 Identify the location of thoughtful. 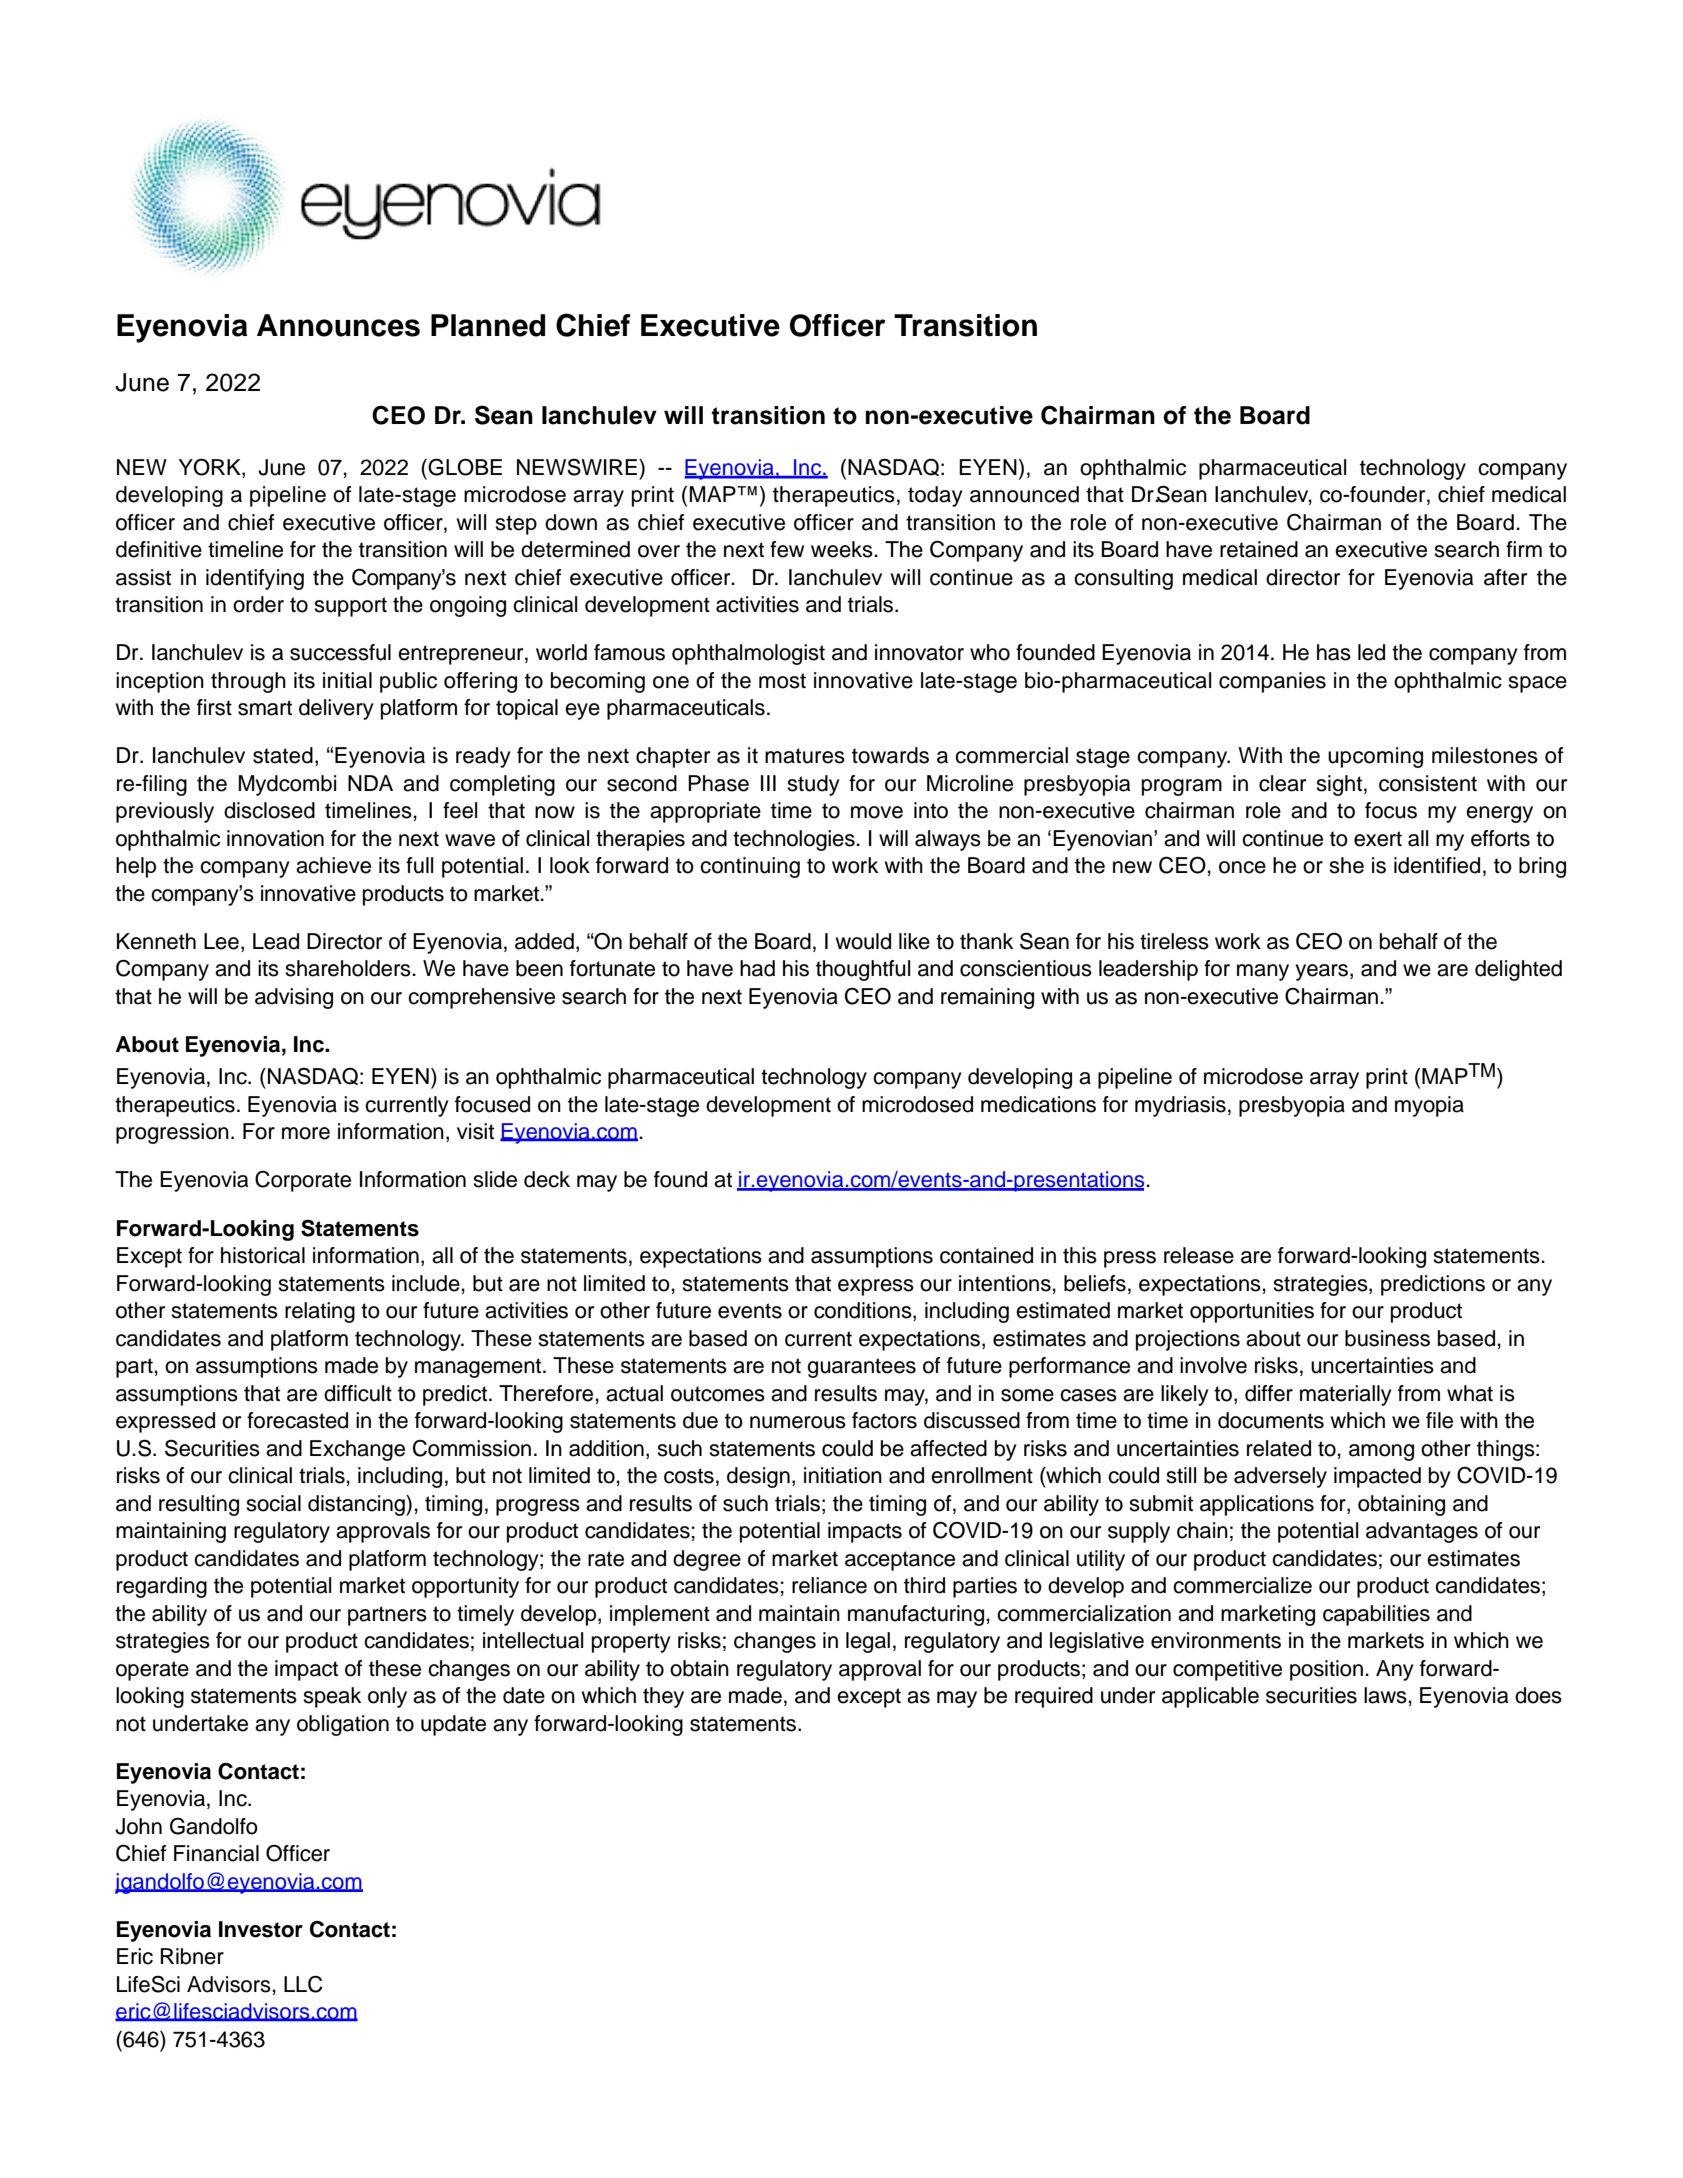
(863, 970).
